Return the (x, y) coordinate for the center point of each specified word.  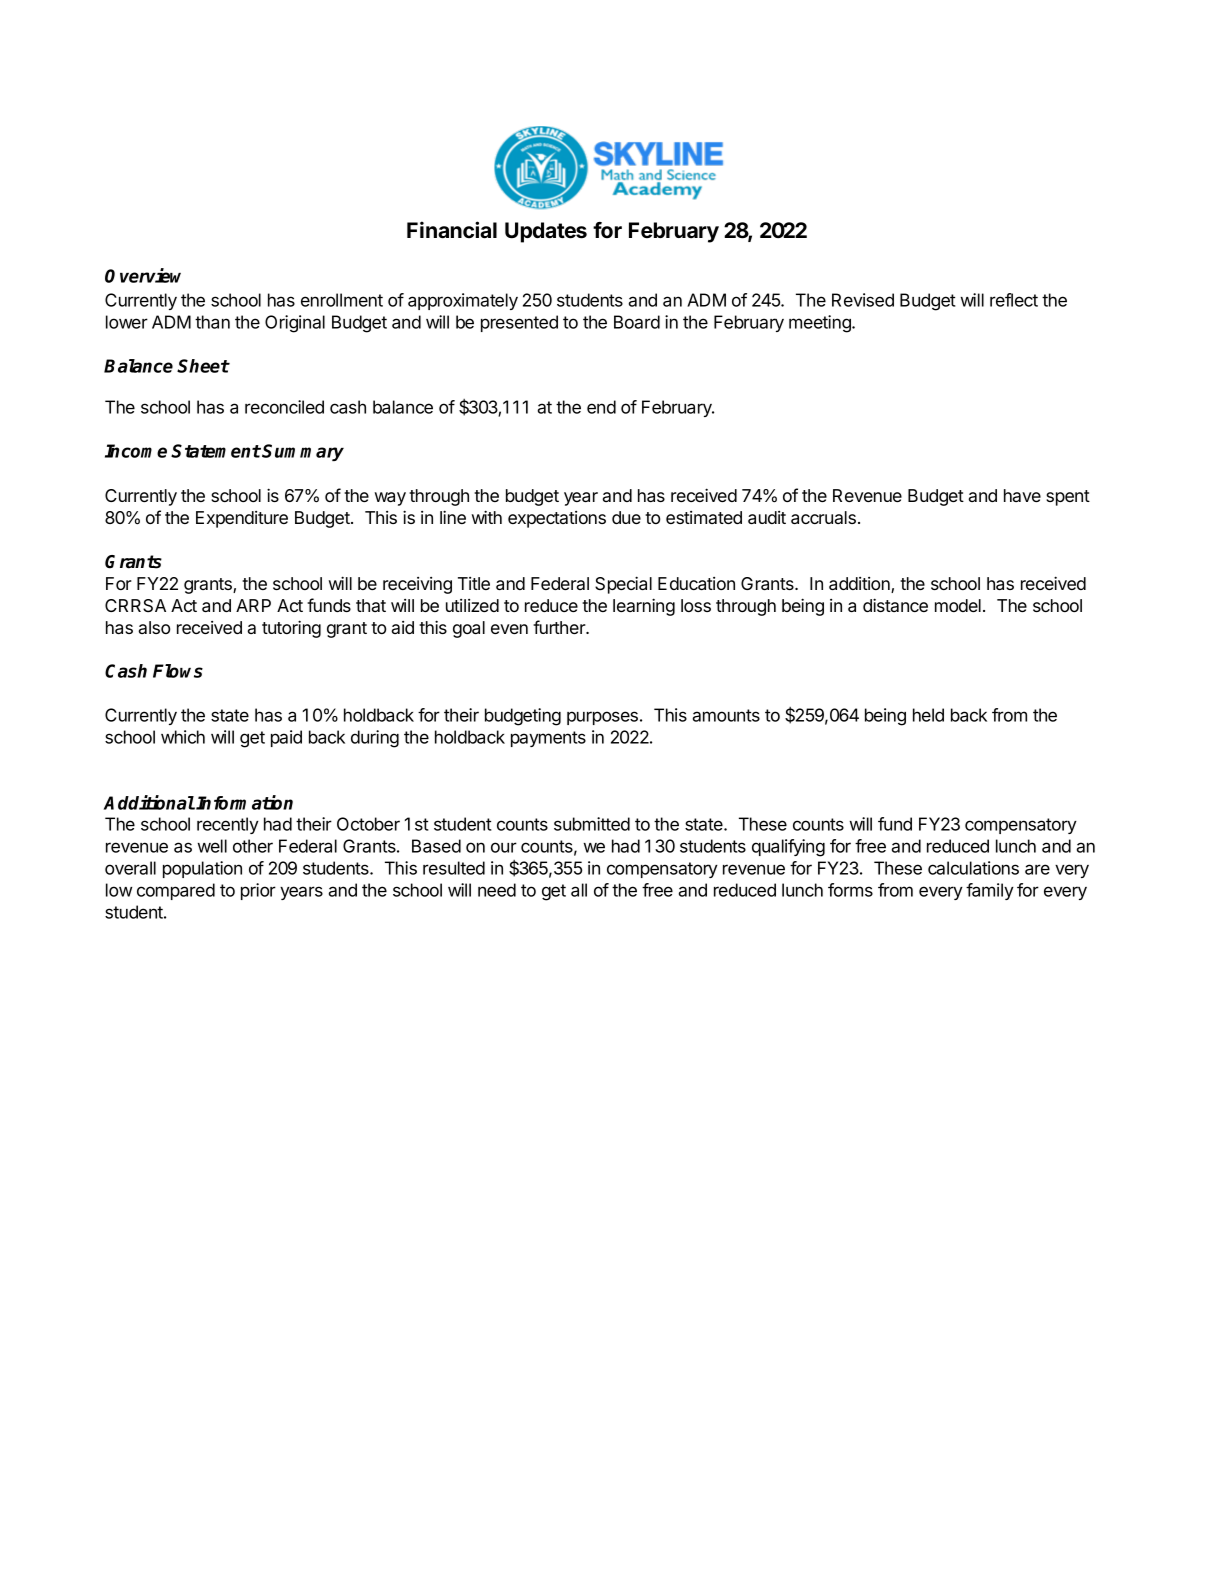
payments (548, 739)
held (928, 715)
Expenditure (242, 519)
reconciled (284, 407)
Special (623, 585)
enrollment (342, 300)
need (497, 890)
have (1022, 495)
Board (637, 322)
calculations (973, 868)
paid (286, 738)
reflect (1014, 300)
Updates (546, 232)
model (958, 605)
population (202, 869)
